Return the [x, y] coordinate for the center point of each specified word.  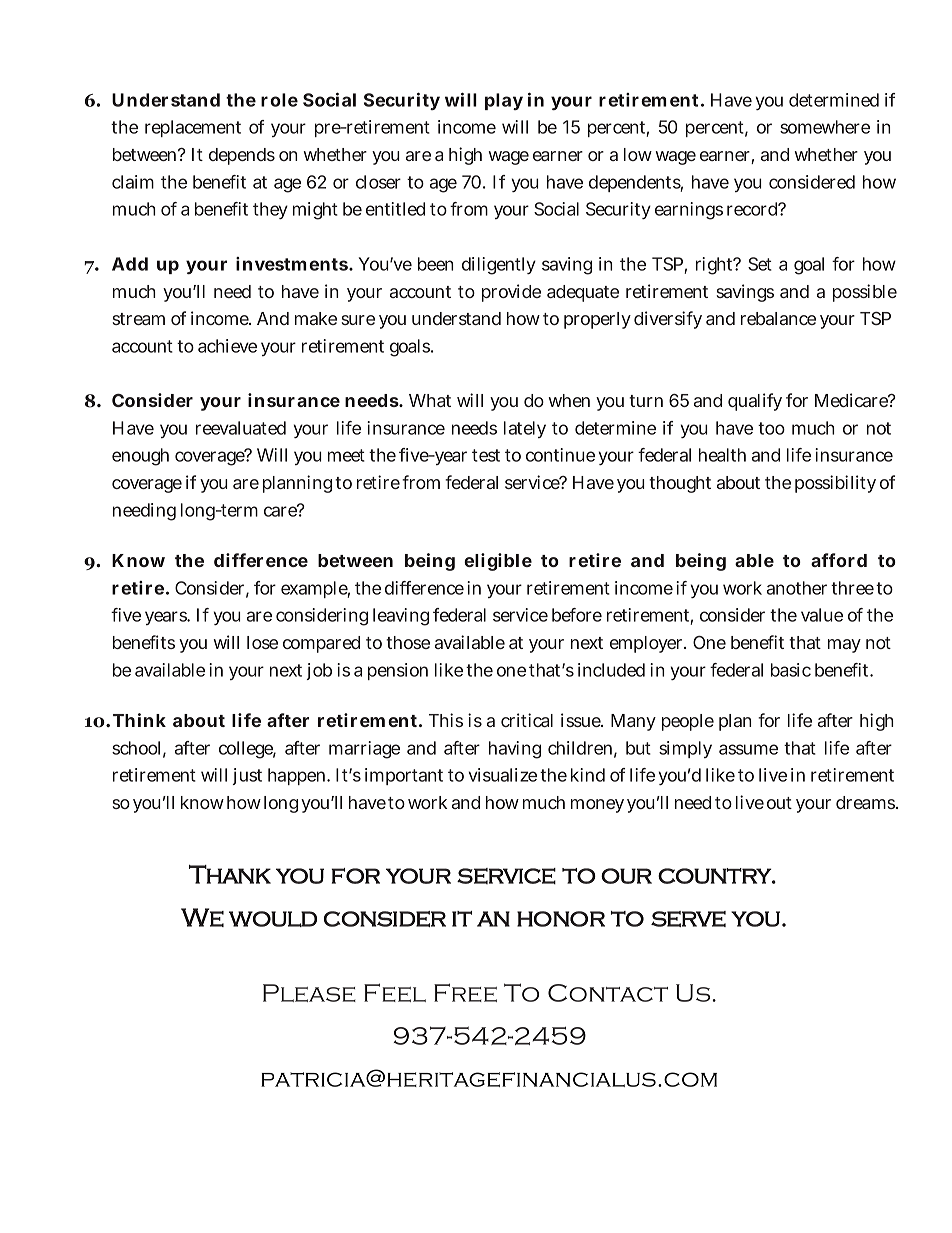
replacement [193, 128]
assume [748, 749]
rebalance [778, 318]
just [247, 776]
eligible [498, 562]
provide [511, 293]
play [504, 101]
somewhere [825, 127]
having [515, 750]
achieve [227, 346]
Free [465, 992]
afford [839, 560]
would [273, 919]
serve [688, 919]
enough [140, 457]
